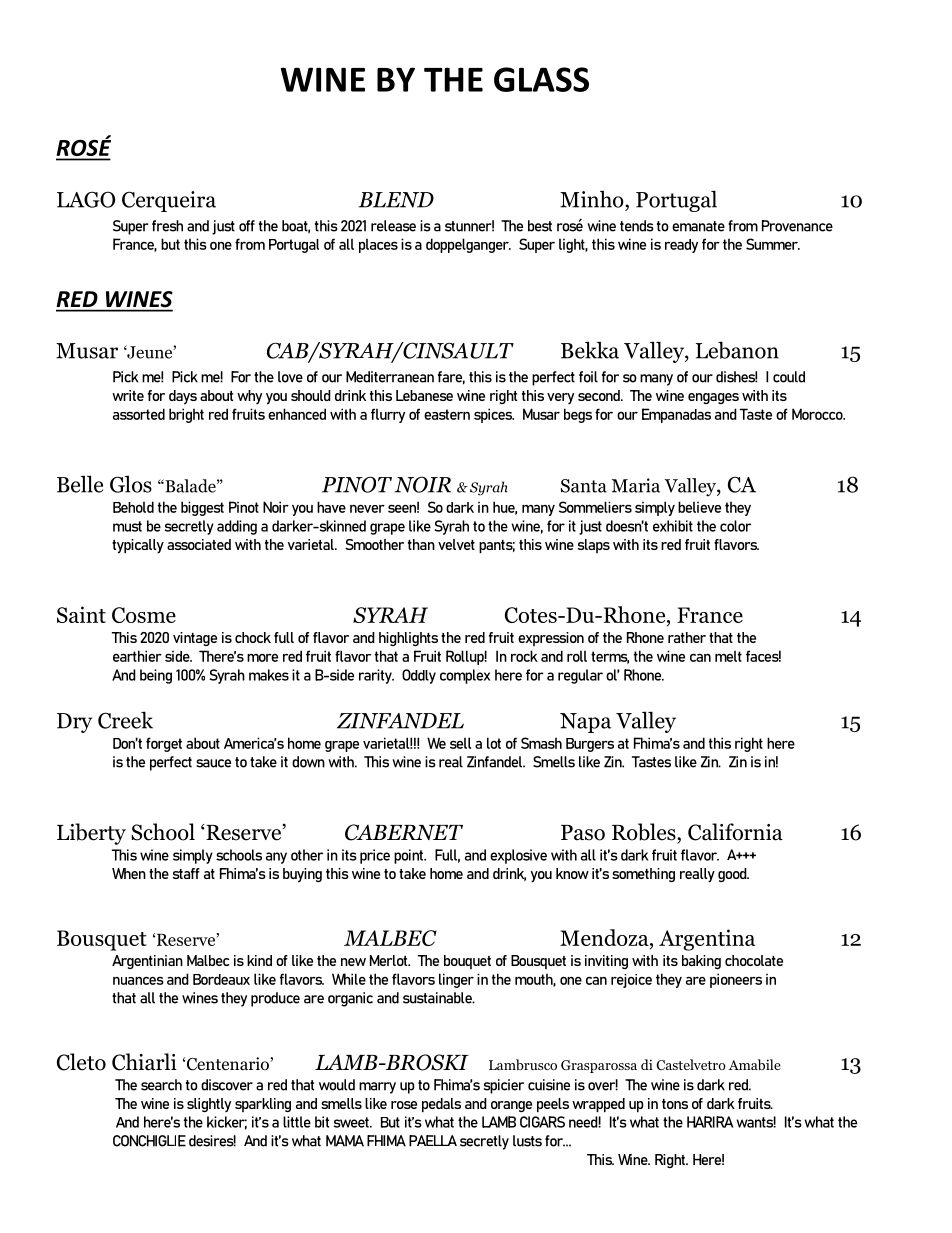  What do you see at coordinates (460, 743) in the screenshot?
I see `sell` at bounding box center [460, 743].
